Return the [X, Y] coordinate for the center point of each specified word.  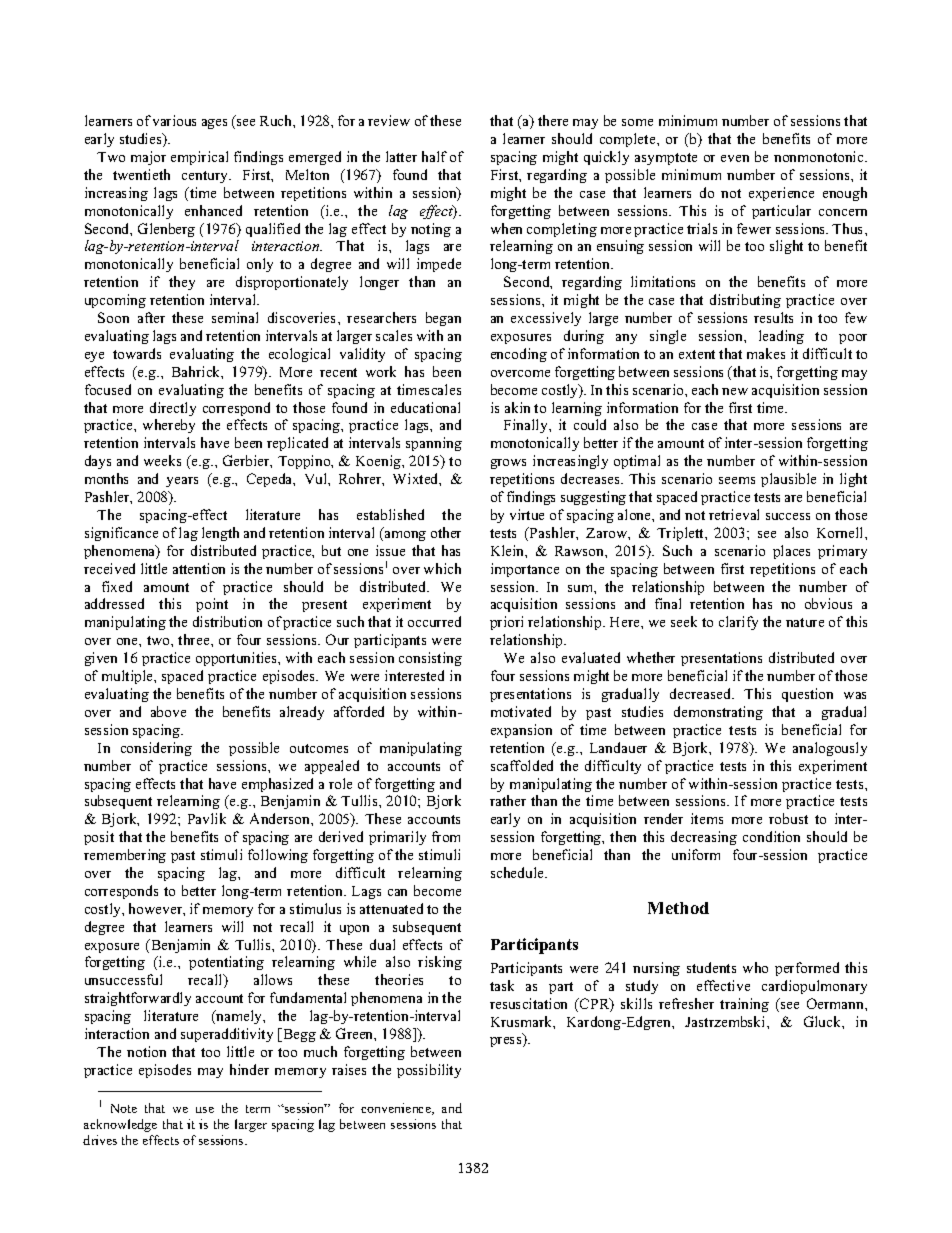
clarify [738, 623]
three [195, 639]
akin [517, 407]
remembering [125, 856]
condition [771, 836]
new [735, 391]
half [434, 156]
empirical [199, 158]
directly [173, 409]
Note [124, 1108]
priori [506, 623]
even [735, 158]
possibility [429, 1071]
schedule [519, 872]
